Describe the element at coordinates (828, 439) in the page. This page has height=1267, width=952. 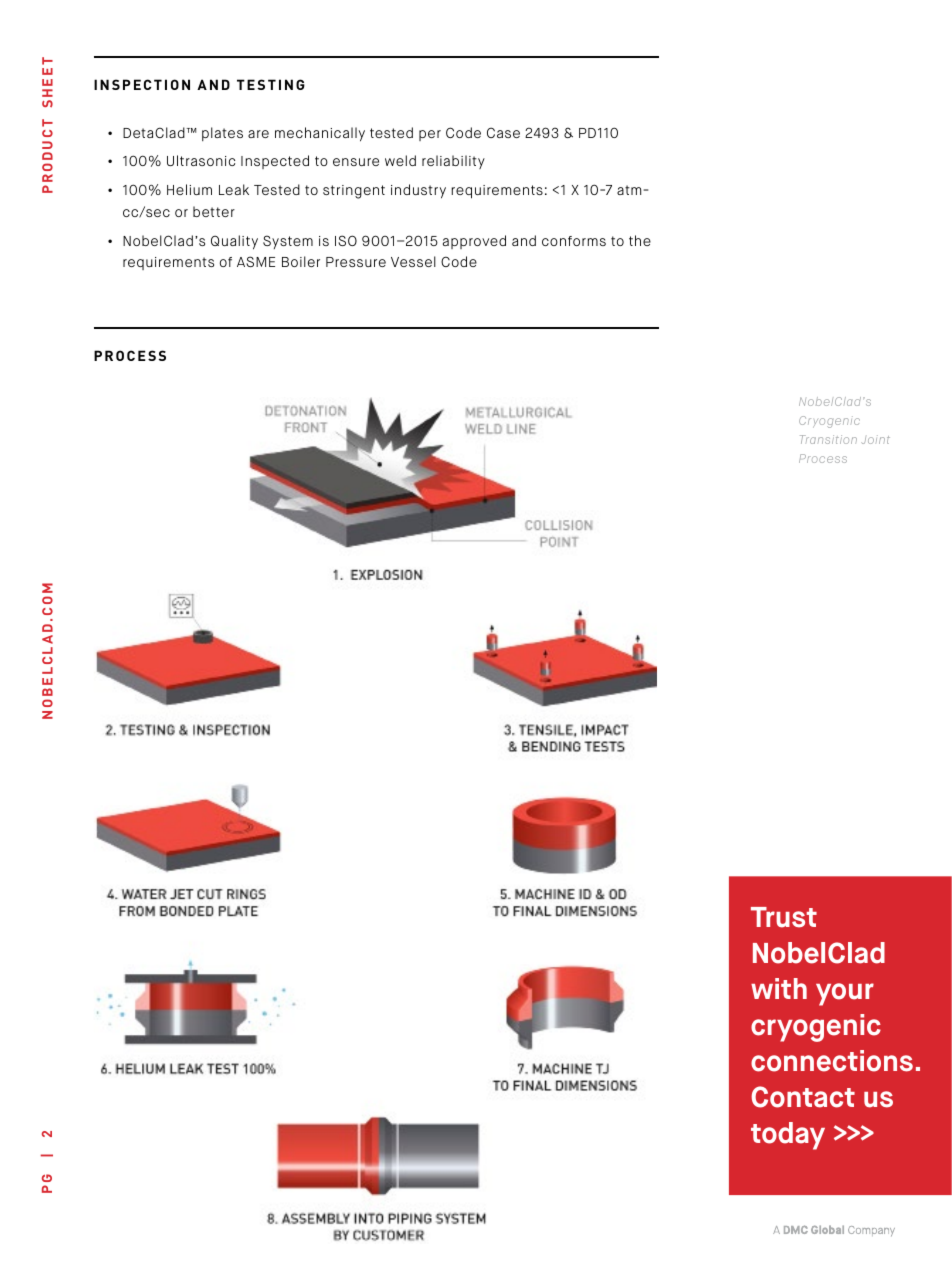
I see `Transition` at that location.
